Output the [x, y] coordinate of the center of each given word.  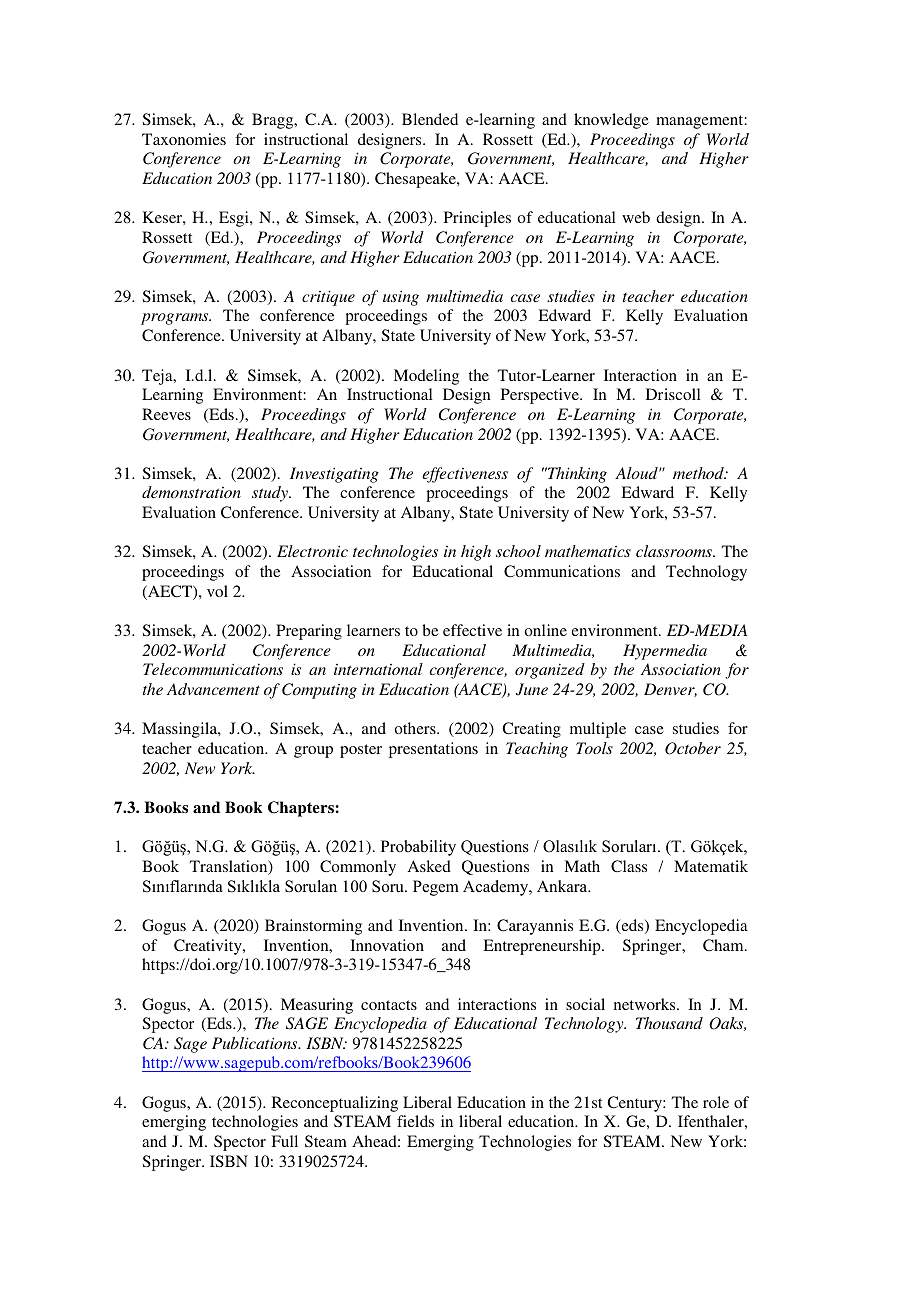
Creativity [209, 947]
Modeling [426, 377]
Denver [670, 690]
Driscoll [673, 394]
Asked [429, 866]
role [716, 1102]
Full [284, 1141]
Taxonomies [184, 139]
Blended [430, 119]
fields [415, 1121]
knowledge [611, 121]
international [378, 669]
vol [217, 591]
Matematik [711, 866]
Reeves [166, 414]
